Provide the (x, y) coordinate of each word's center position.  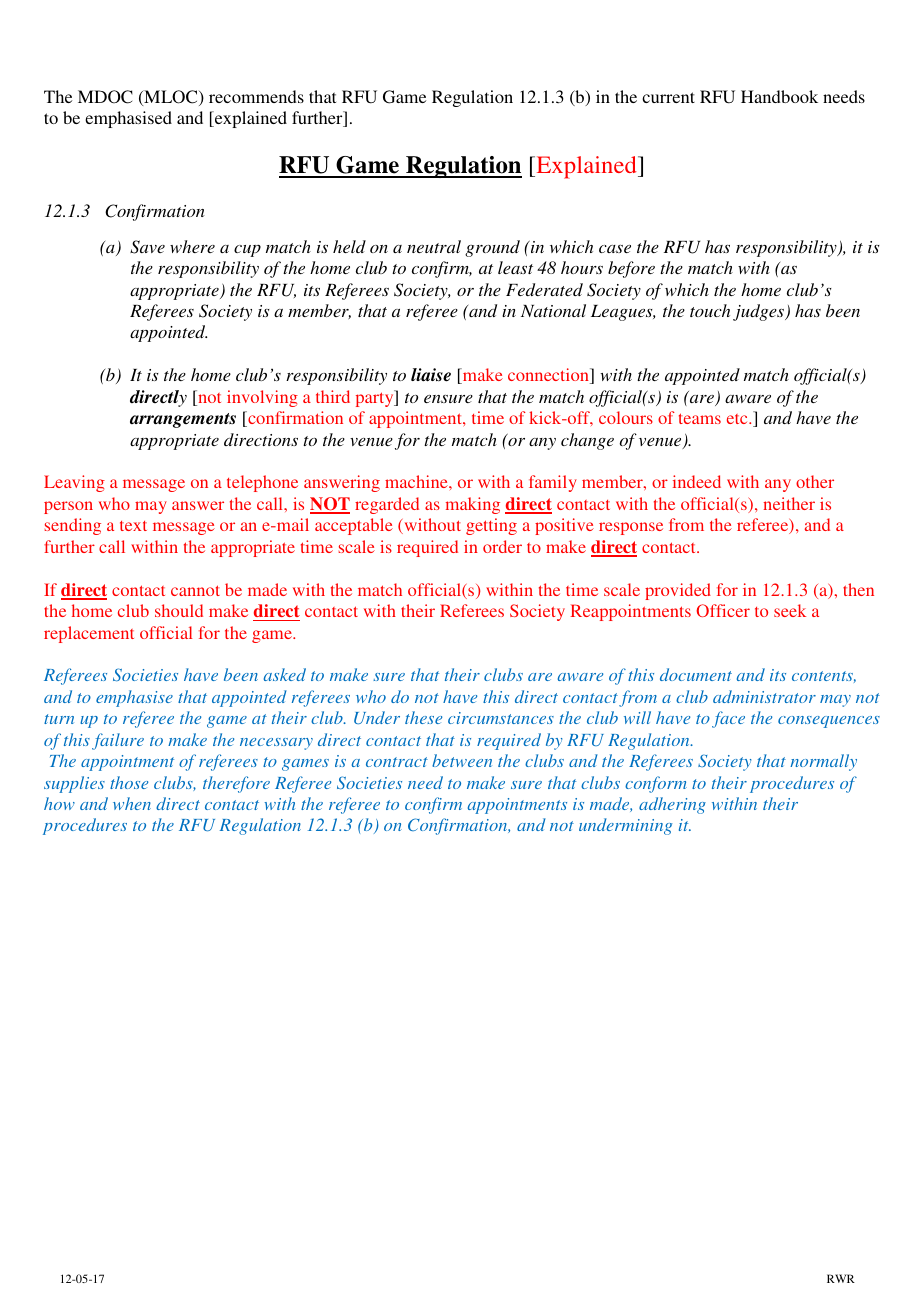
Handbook (779, 96)
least (515, 267)
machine (417, 481)
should (179, 610)
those (129, 782)
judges (759, 312)
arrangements (183, 420)
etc (738, 419)
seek (790, 610)
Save (147, 247)
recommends (256, 96)
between (462, 760)
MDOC (105, 97)
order (502, 546)
